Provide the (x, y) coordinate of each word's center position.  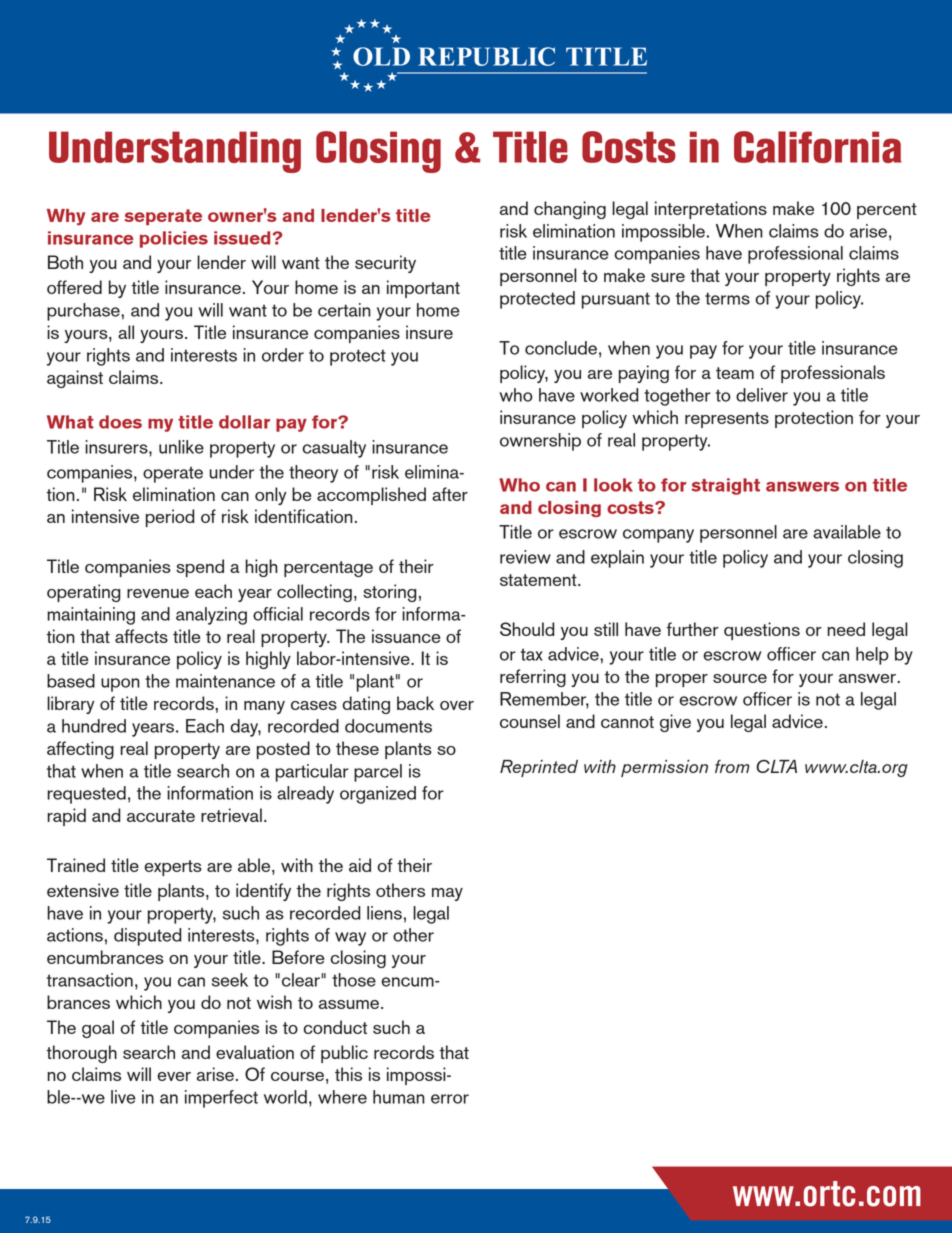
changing (570, 210)
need (846, 629)
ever (174, 1076)
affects (141, 636)
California (817, 147)
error (450, 1099)
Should (527, 629)
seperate (163, 217)
